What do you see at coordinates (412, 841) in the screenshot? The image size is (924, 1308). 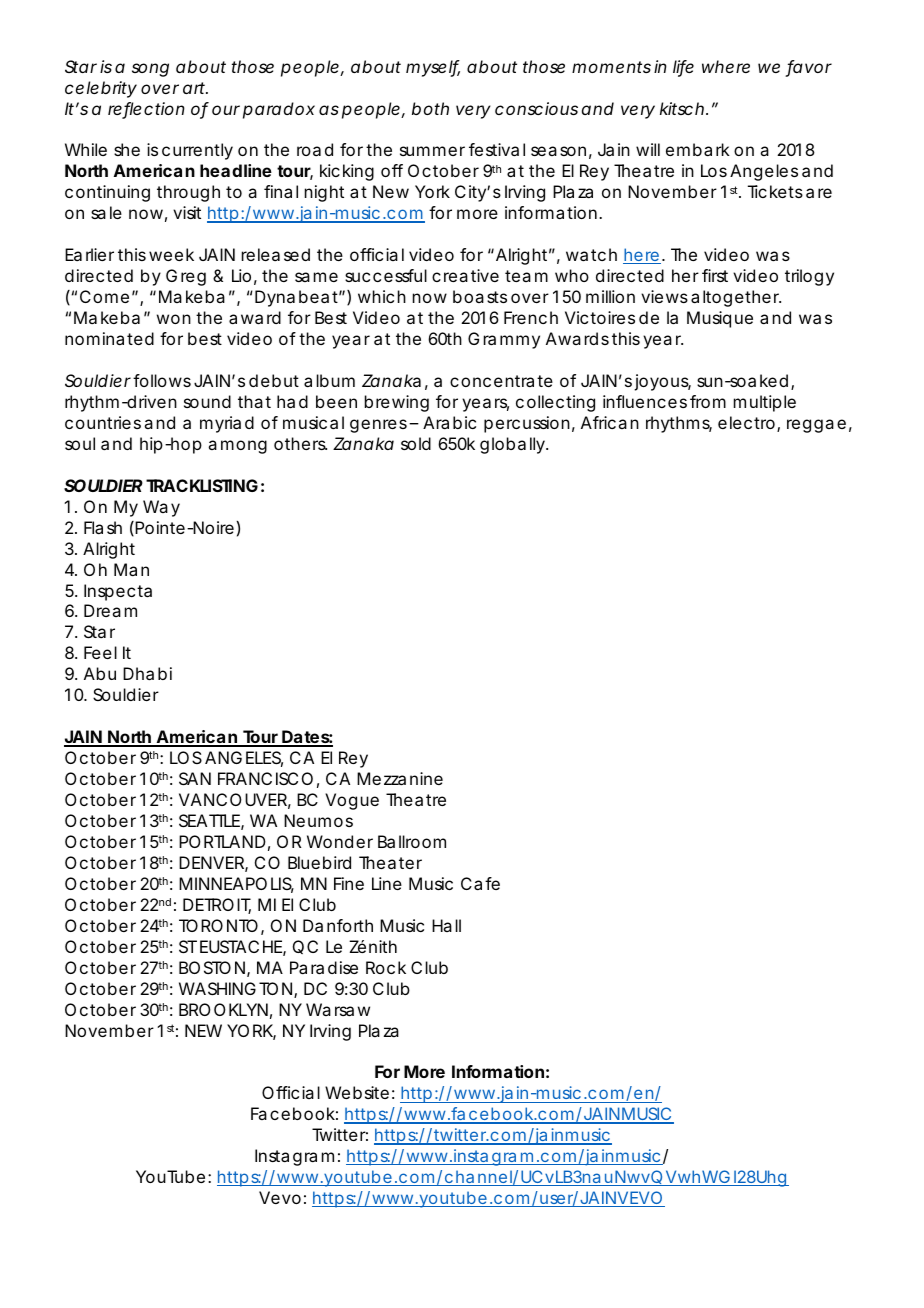 I see `Ballroom` at bounding box center [412, 841].
